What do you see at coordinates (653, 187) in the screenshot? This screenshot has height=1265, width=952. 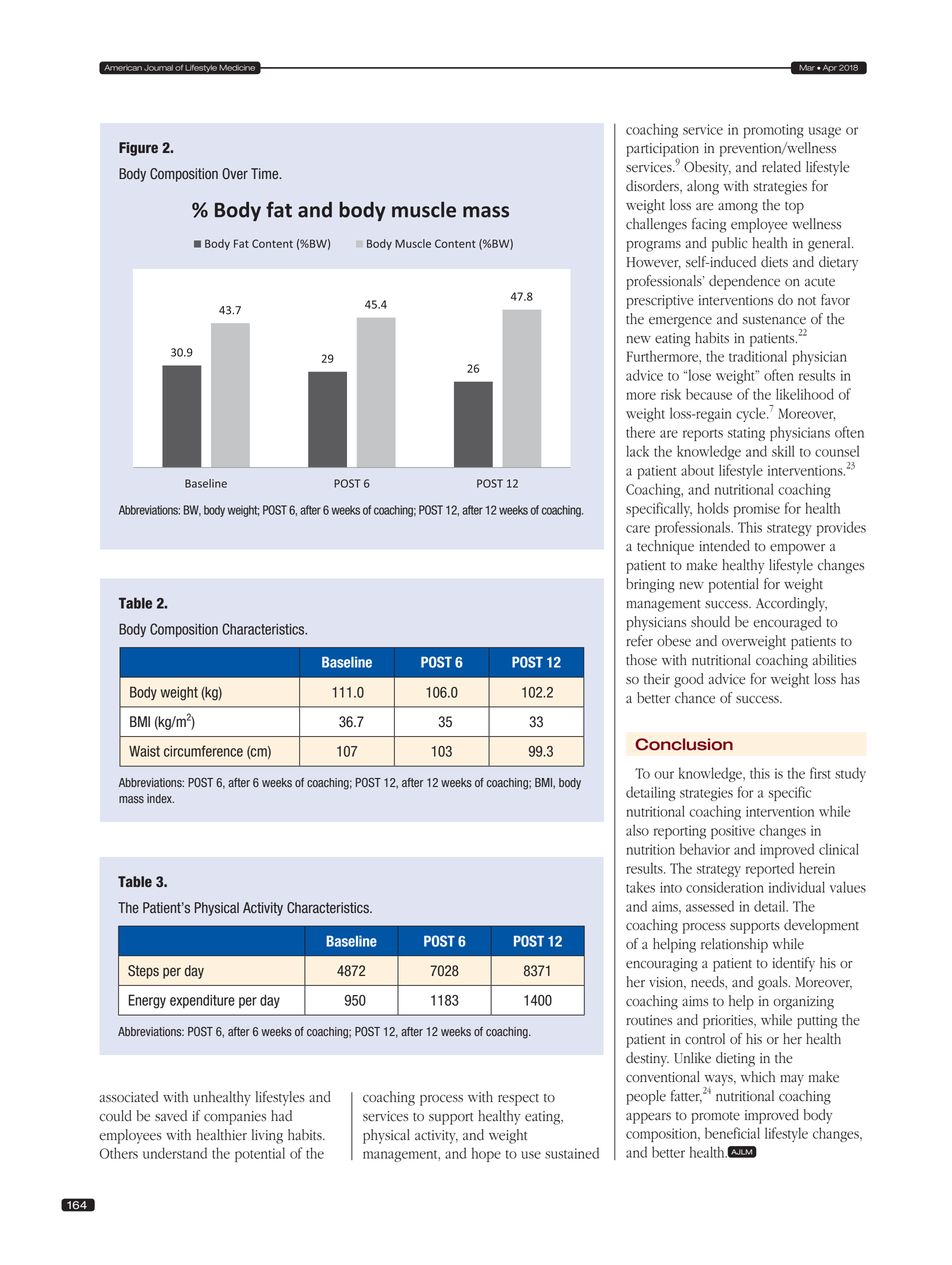 I see `disorders` at bounding box center [653, 187].
